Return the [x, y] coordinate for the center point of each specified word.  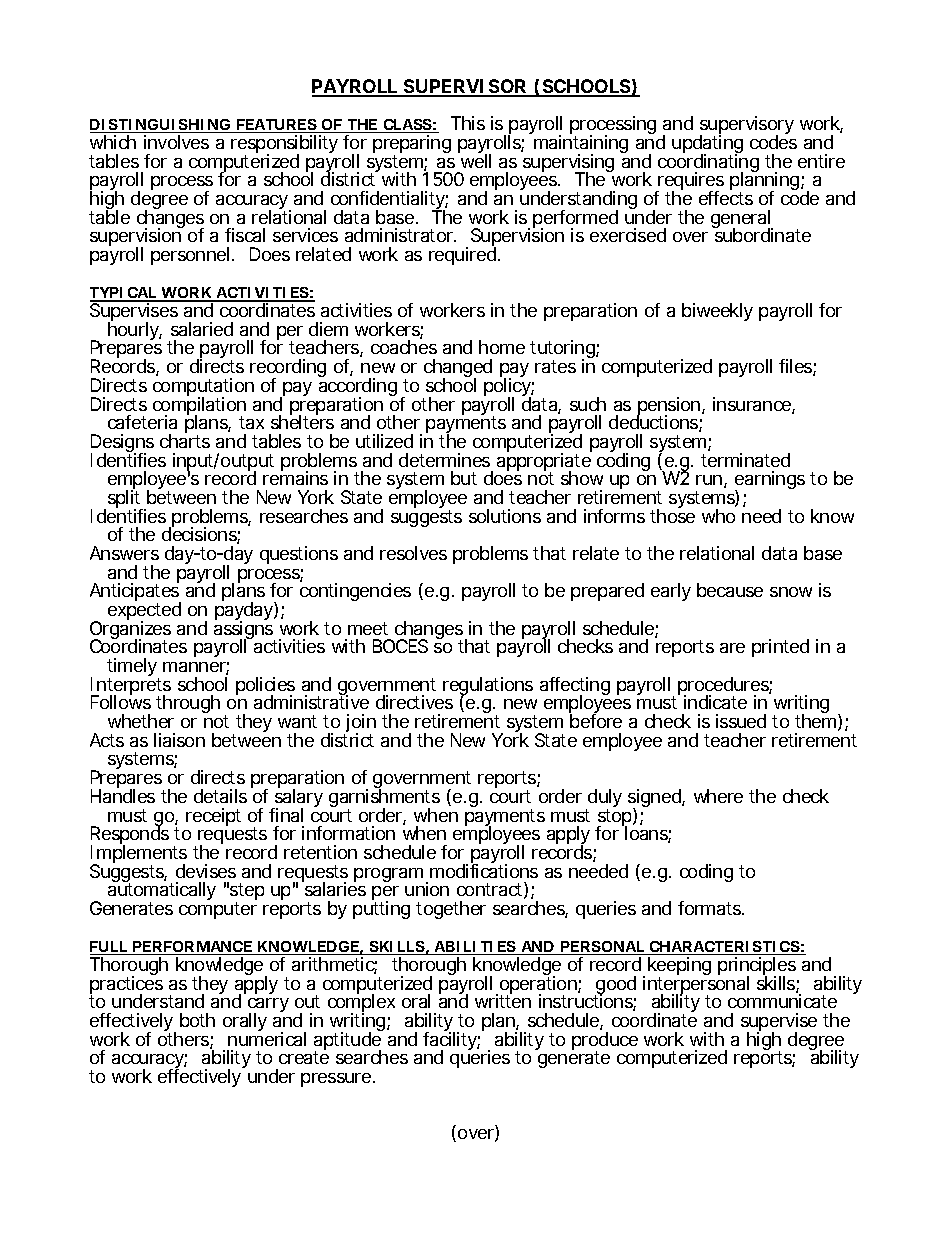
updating [707, 145]
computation [203, 388]
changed [458, 369]
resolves [413, 553]
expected [144, 612]
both [197, 1020]
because [730, 590]
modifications [484, 870]
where [718, 796]
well [475, 160]
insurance [754, 405]
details [223, 795]
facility [451, 1041]
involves [176, 142]
